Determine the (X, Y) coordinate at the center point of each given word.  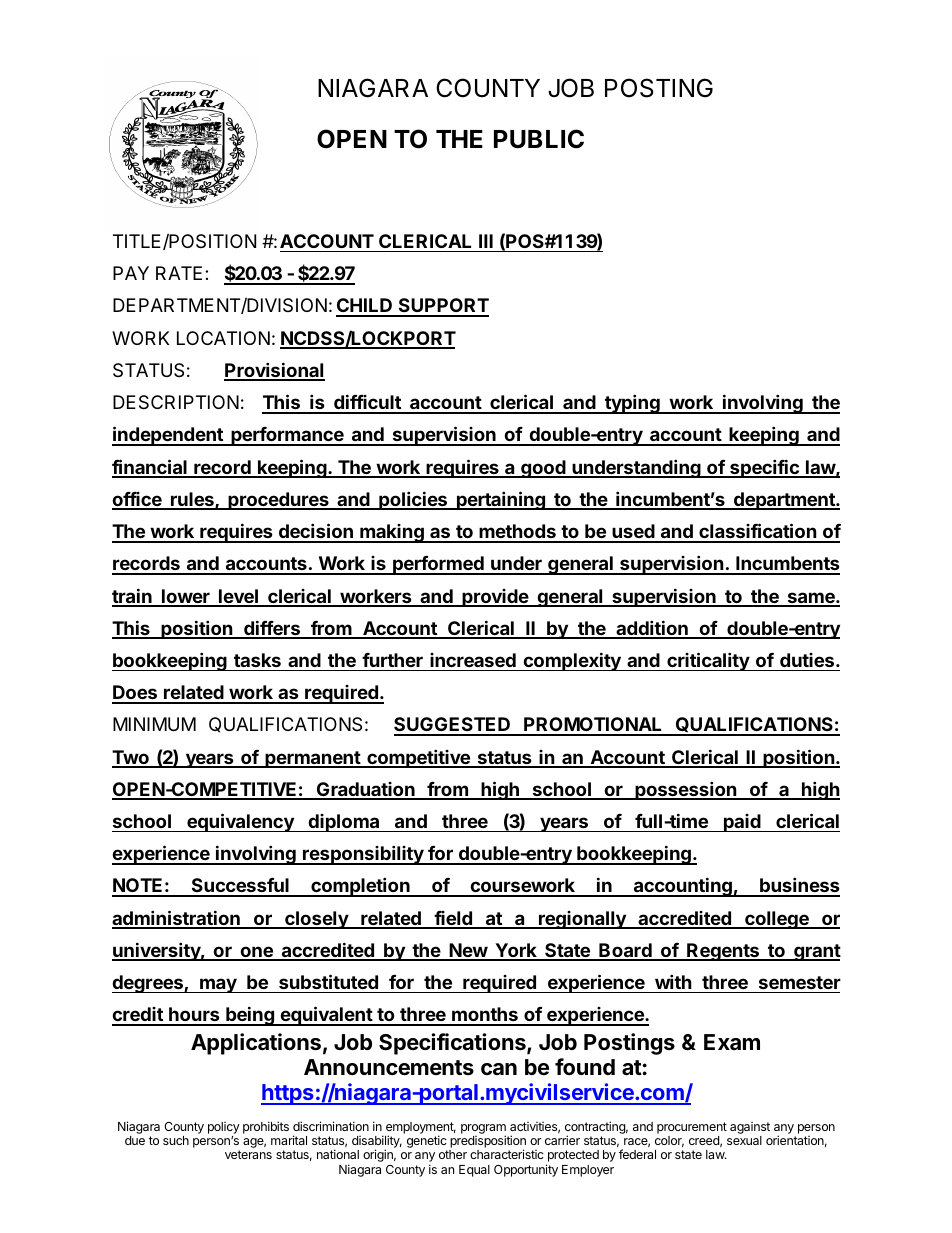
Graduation (365, 790)
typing (632, 404)
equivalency (240, 822)
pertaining (501, 500)
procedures (278, 501)
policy (224, 1128)
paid (742, 823)
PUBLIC (539, 139)
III (486, 241)
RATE (179, 273)
